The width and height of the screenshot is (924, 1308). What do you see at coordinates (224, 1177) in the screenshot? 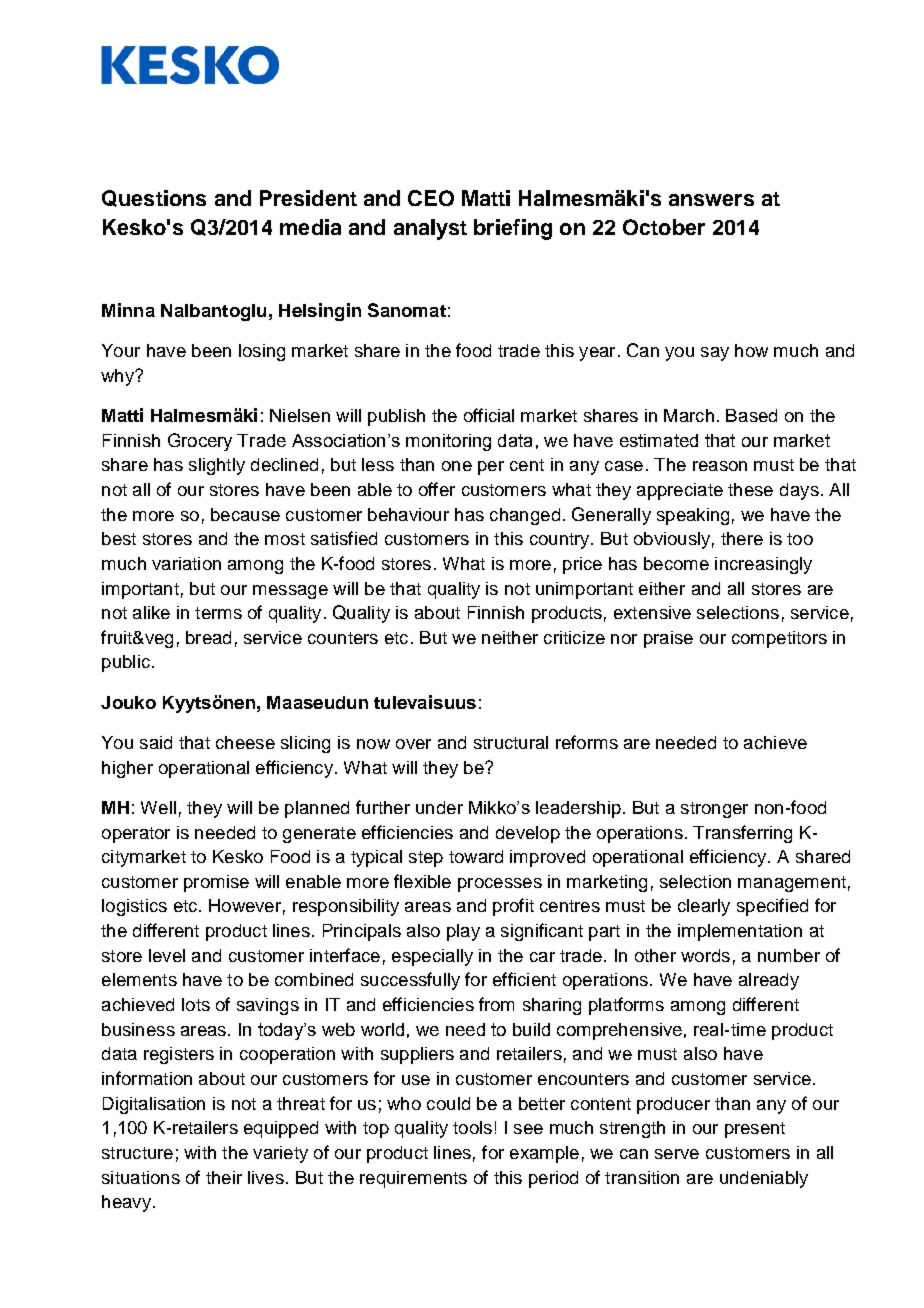
I see `their` at bounding box center [224, 1177].
